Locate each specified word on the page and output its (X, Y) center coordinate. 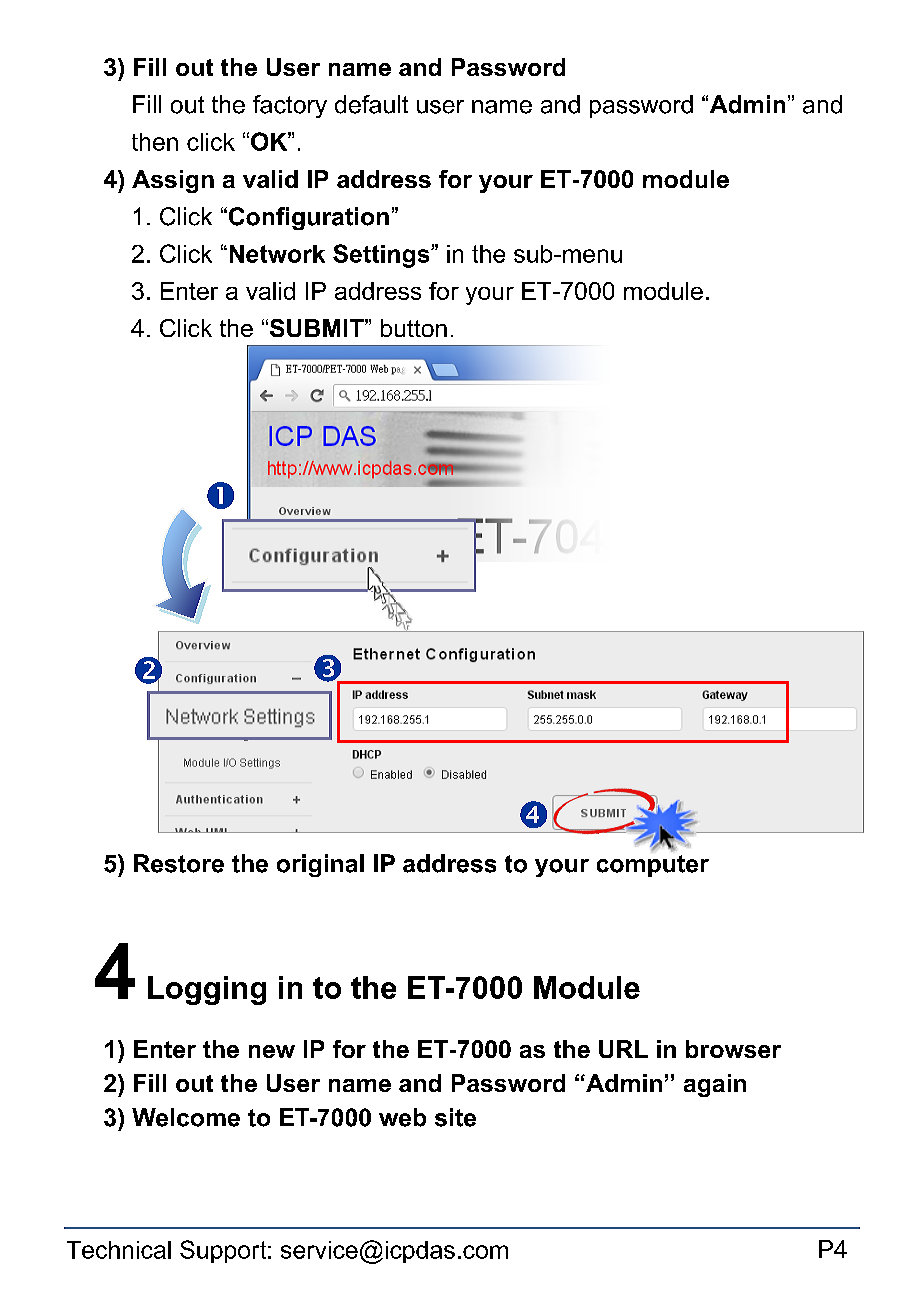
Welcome (186, 1117)
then (155, 142)
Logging (207, 990)
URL (623, 1049)
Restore (179, 863)
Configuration (307, 218)
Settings (382, 256)
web (402, 1117)
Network (277, 254)
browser (733, 1049)
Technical (119, 1250)
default (371, 104)
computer (653, 866)
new (272, 1051)
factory (290, 106)
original (320, 865)
